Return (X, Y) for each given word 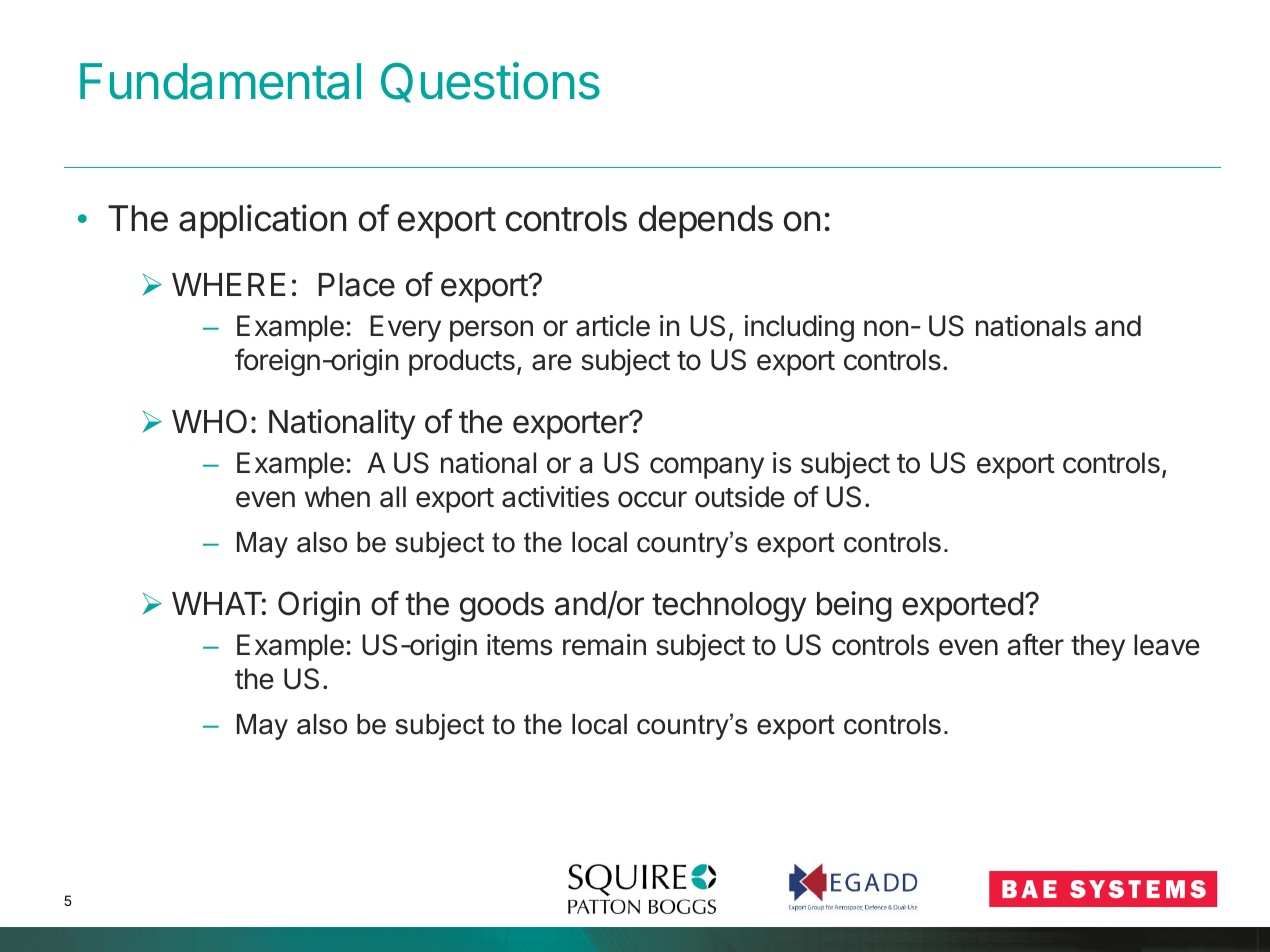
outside (740, 497)
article (613, 326)
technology (729, 607)
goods (502, 607)
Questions (490, 82)
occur (652, 499)
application (262, 221)
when (337, 497)
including (799, 328)
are (552, 362)
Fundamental (220, 81)
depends (706, 221)
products (462, 362)
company (707, 468)
